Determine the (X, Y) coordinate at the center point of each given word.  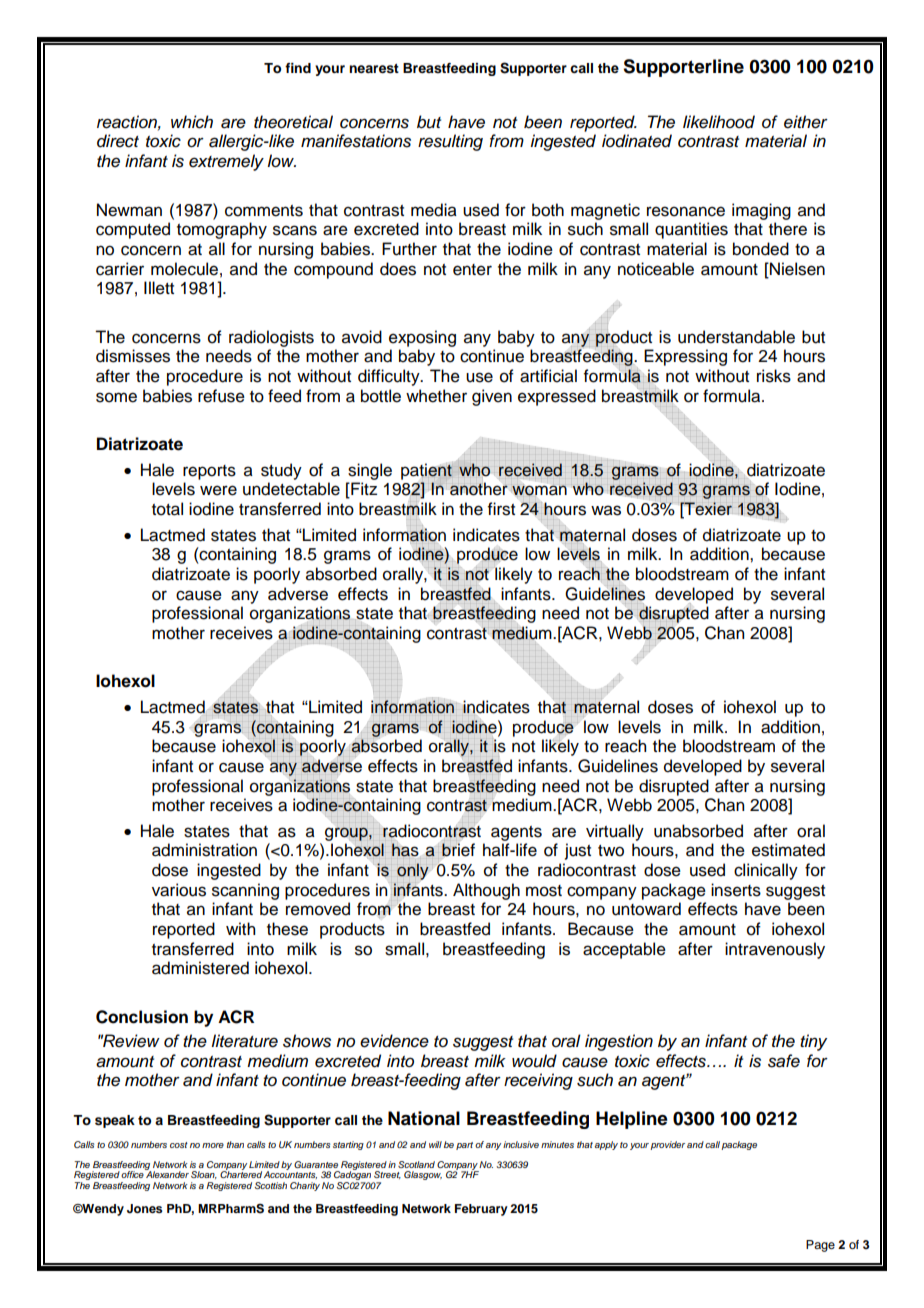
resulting (450, 142)
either (806, 122)
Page (820, 1246)
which (192, 122)
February (481, 1210)
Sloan (204, 1175)
